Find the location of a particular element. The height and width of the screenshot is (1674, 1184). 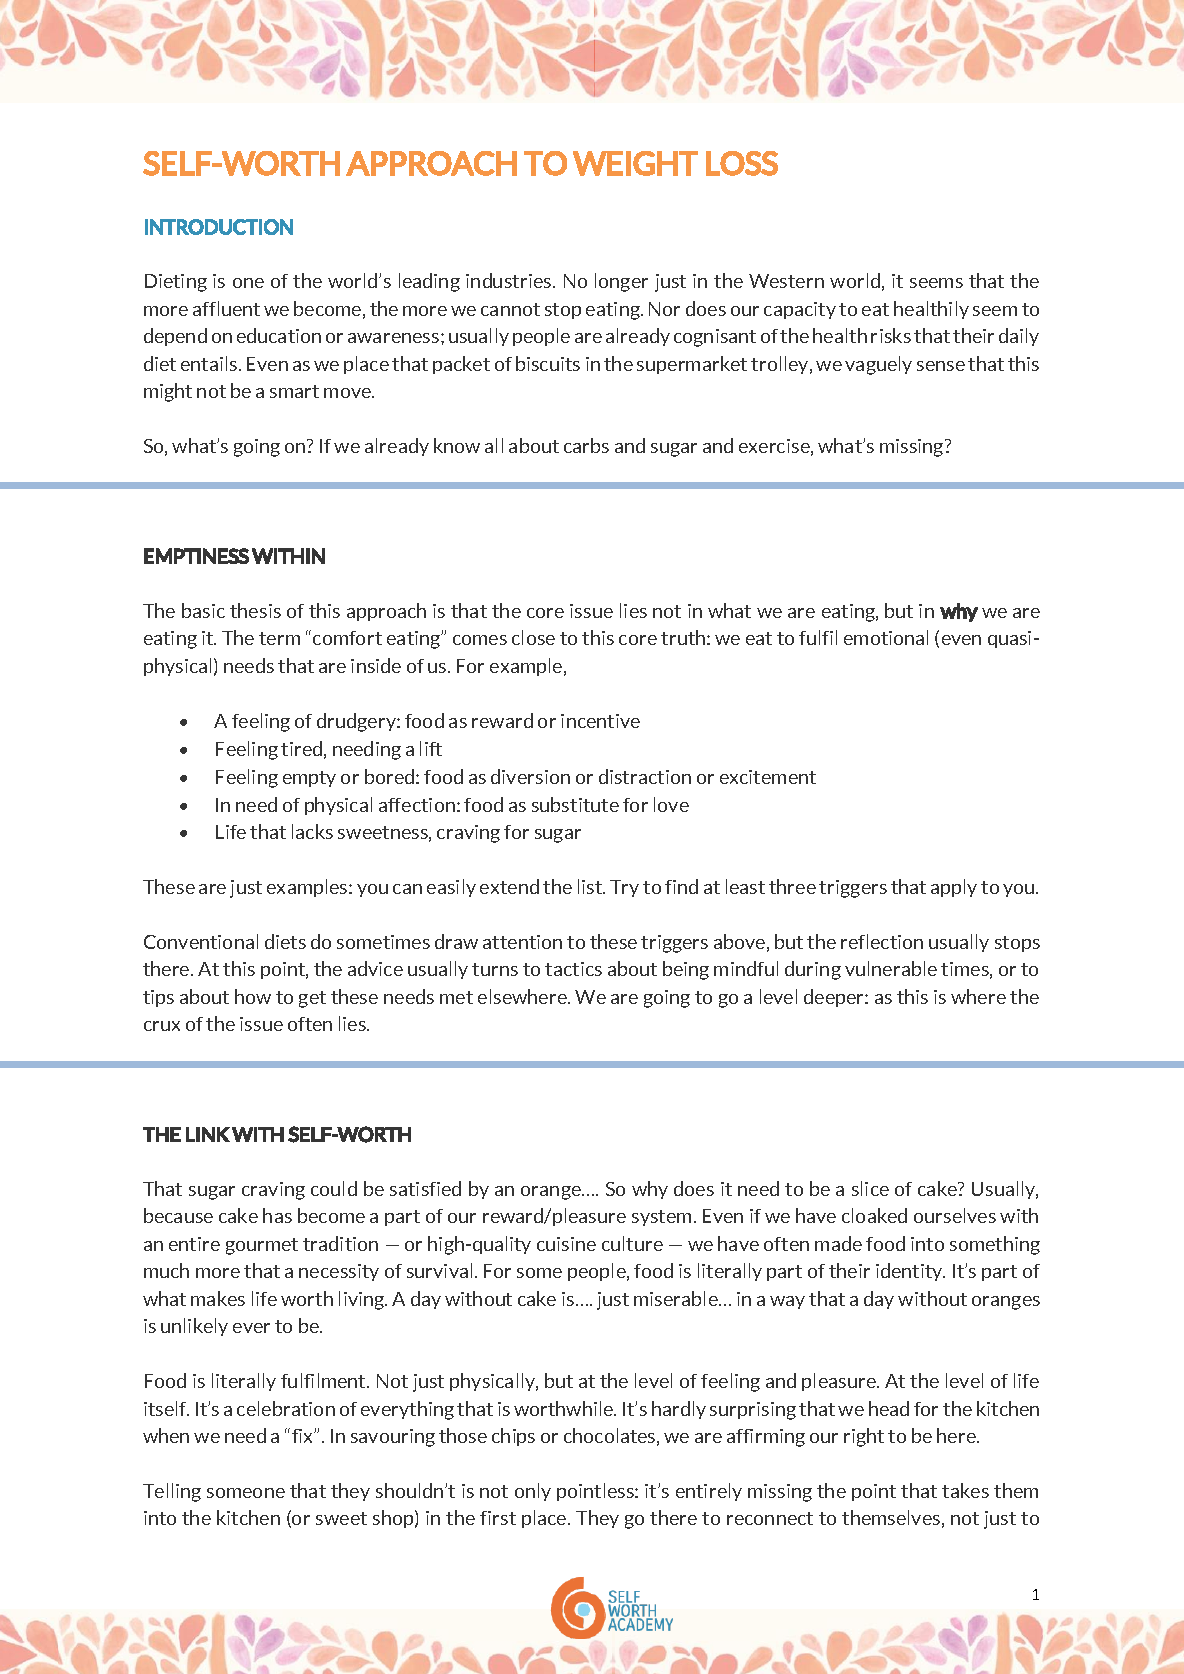

only is located at coordinates (533, 1492).
